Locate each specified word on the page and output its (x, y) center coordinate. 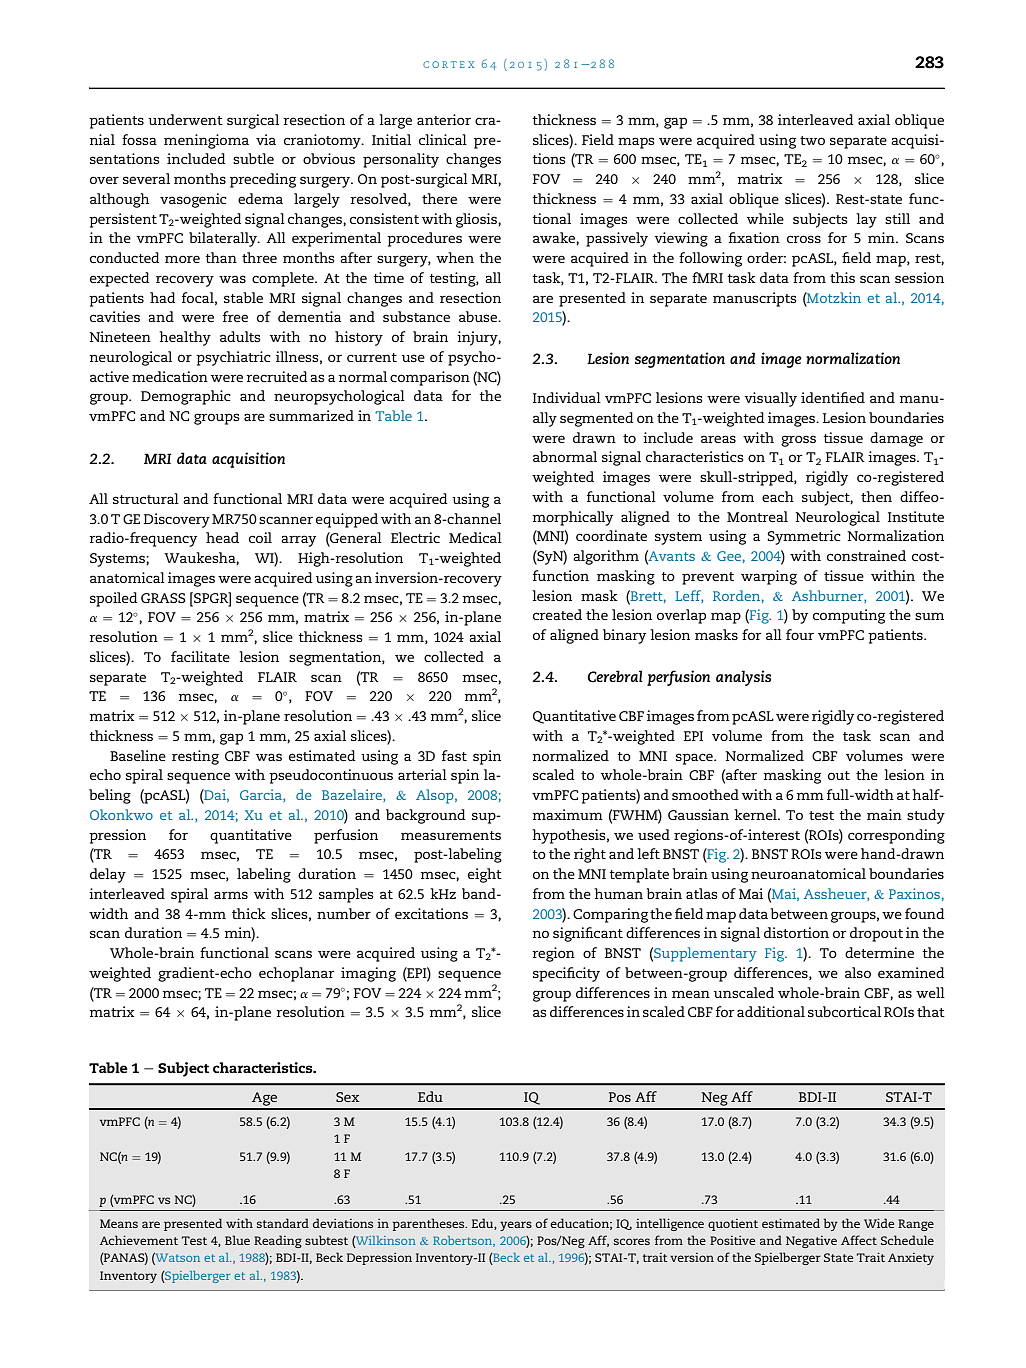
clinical (443, 139)
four (800, 634)
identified (833, 397)
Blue (237, 1240)
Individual (567, 397)
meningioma (206, 141)
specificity (566, 974)
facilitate (200, 656)
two (812, 140)
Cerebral (615, 676)
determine (879, 952)
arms (231, 895)
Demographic (186, 397)
